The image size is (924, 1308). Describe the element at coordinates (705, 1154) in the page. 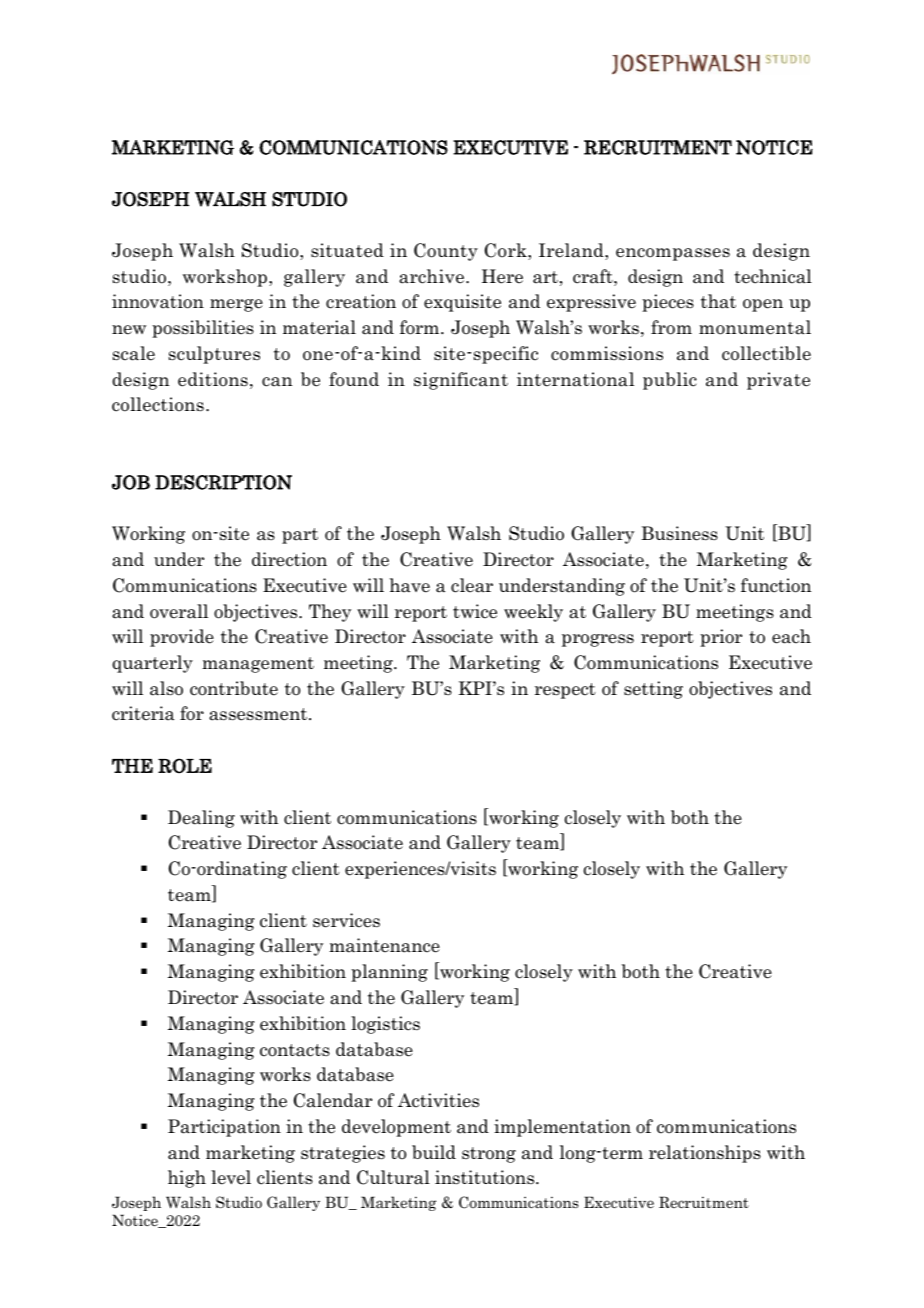

I see `relationships` at that location.
